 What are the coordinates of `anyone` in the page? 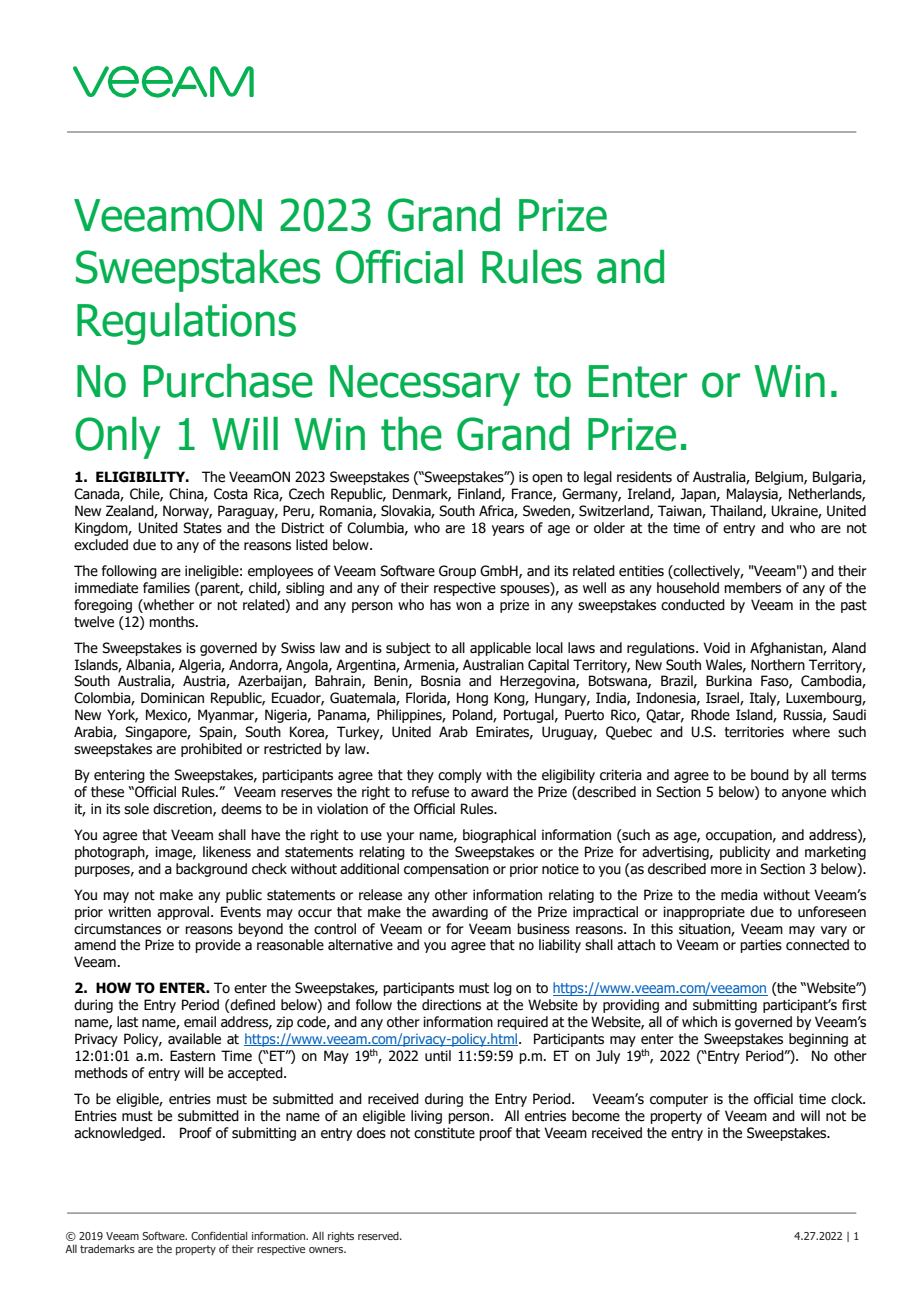 It's located at (804, 794).
